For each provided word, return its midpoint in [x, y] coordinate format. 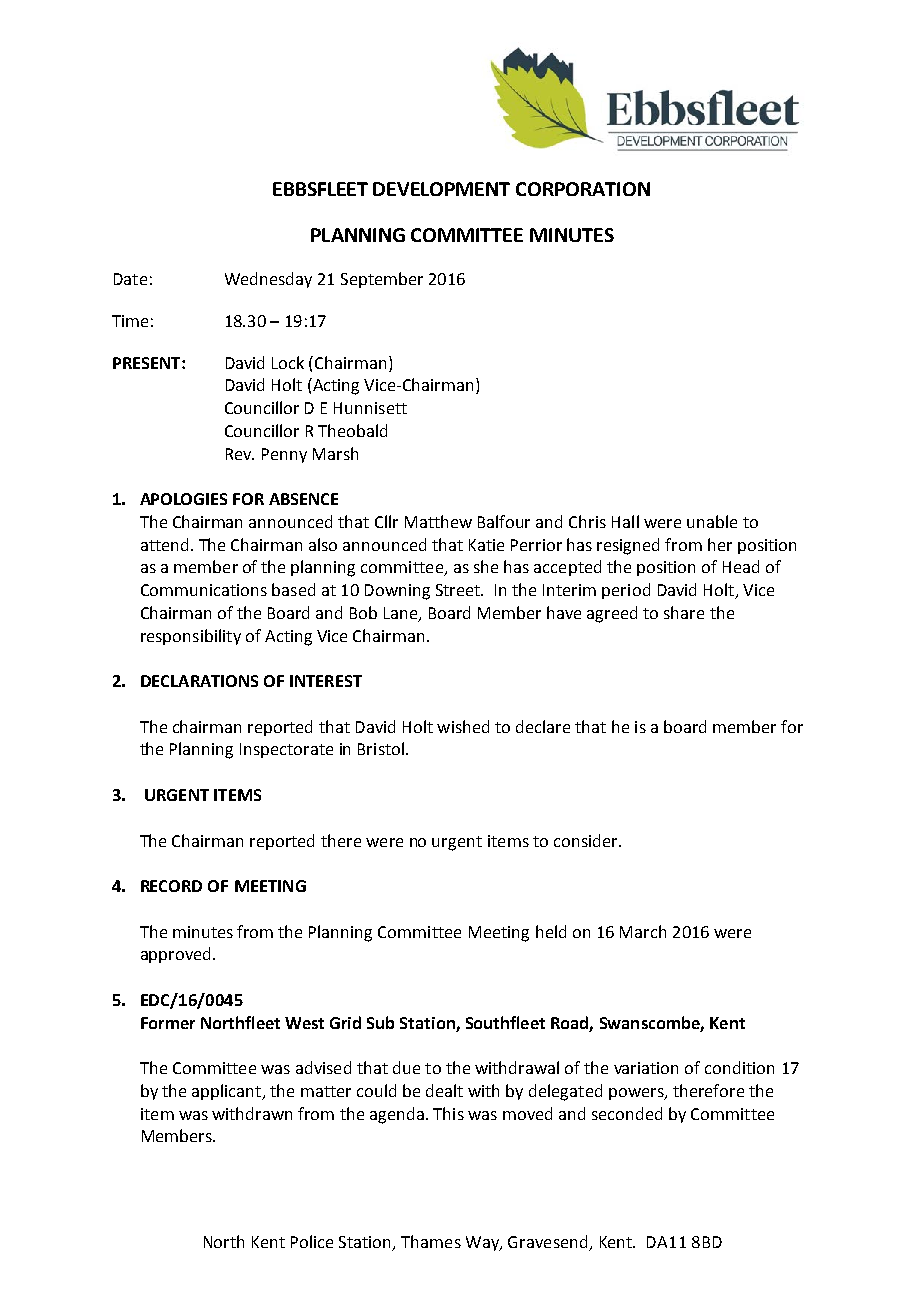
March [643, 931]
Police [312, 1241]
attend [164, 544]
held [551, 931]
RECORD [171, 886]
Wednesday [268, 280]
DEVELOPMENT [441, 189]
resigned [628, 546]
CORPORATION [583, 189]
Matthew [438, 521]
